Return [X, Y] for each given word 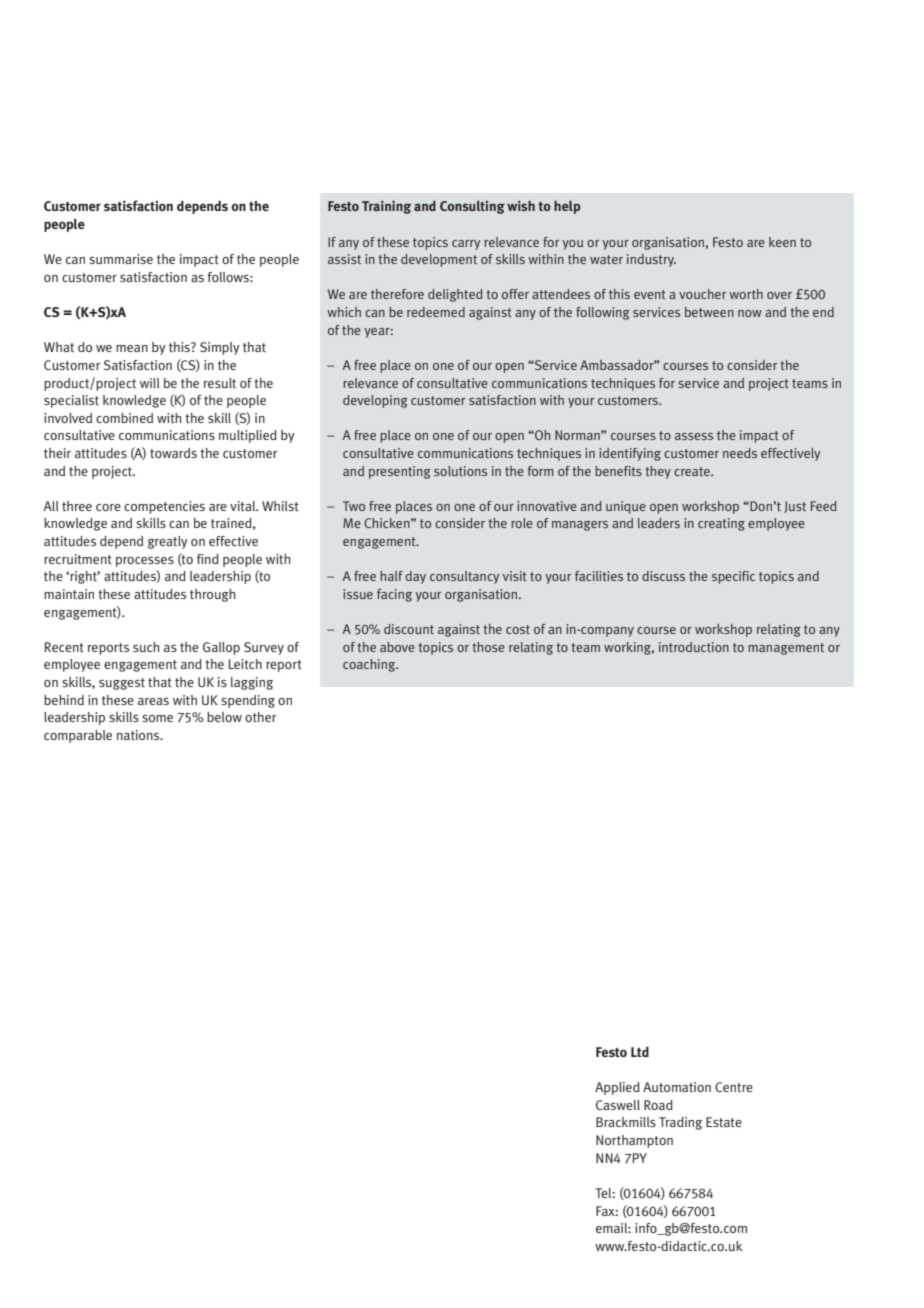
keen [782, 242]
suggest [122, 684]
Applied [617, 1088]
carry [466, 245]
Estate [724, 1122]
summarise [121, 259]
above [397, 647]
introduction [694, 647]
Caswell [618, 1105]
